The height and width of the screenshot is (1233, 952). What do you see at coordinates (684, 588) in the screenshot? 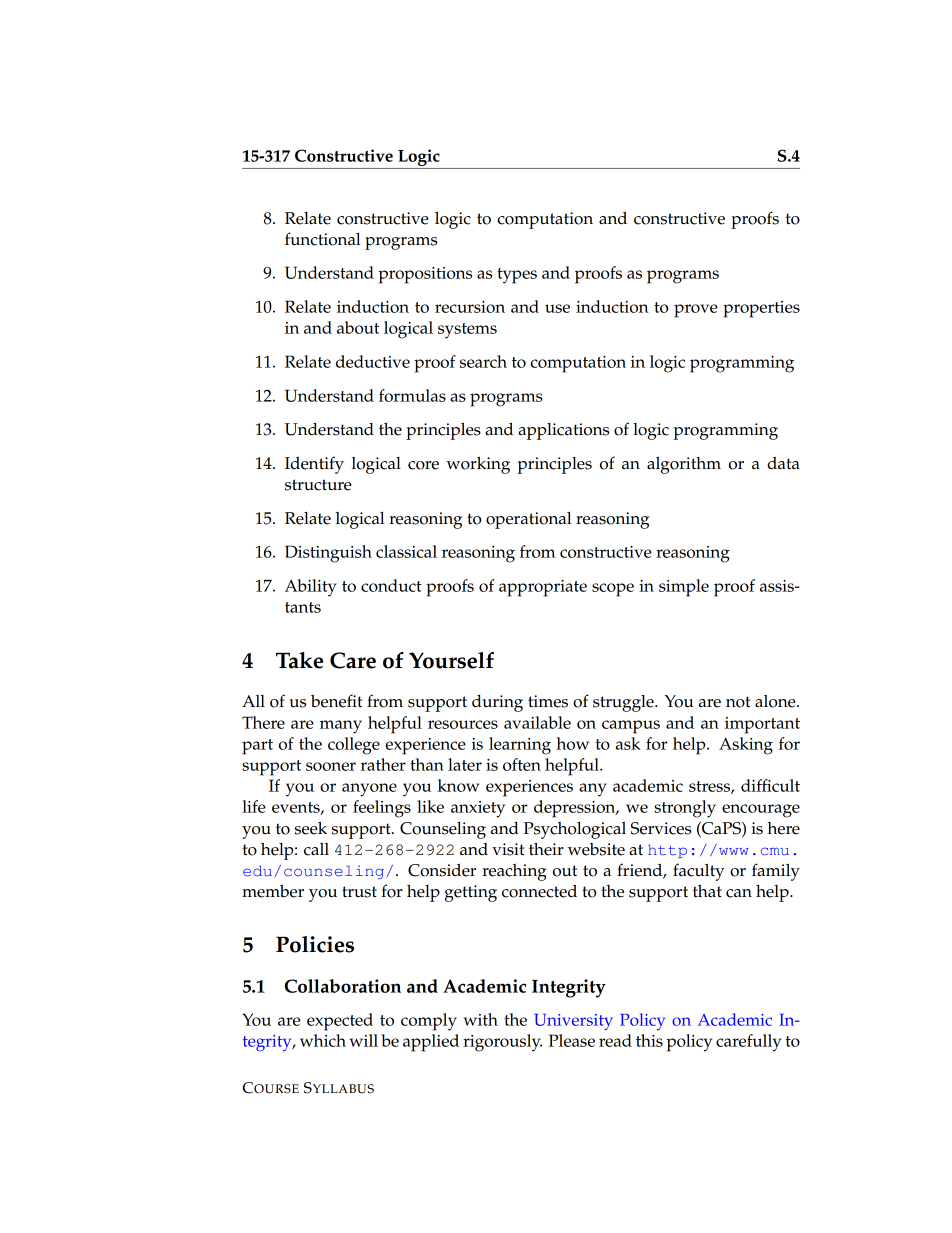
I see `simple` at bounding box center [684, 588].
